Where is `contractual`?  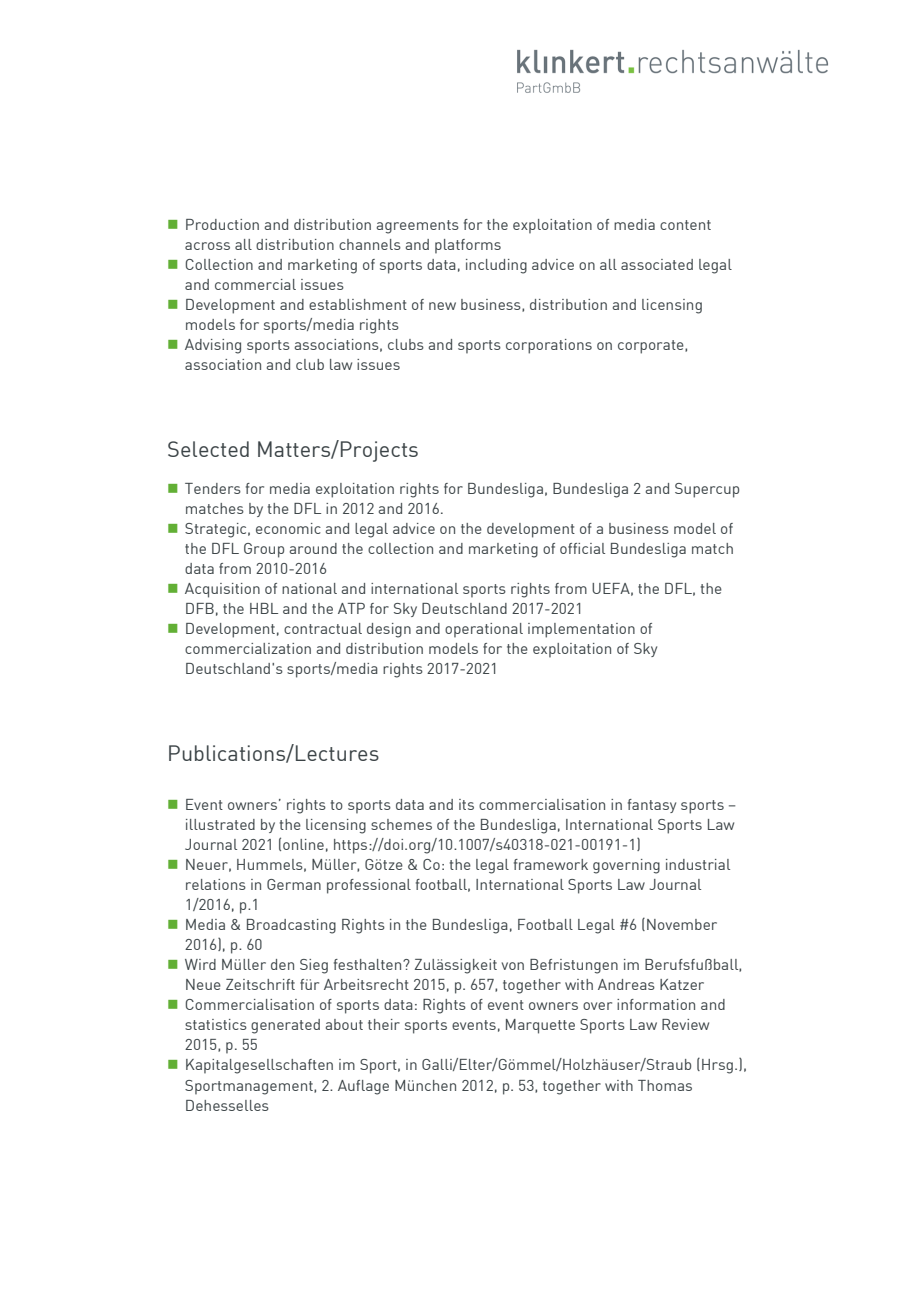 contractual is located at coordinates (323, 628).
